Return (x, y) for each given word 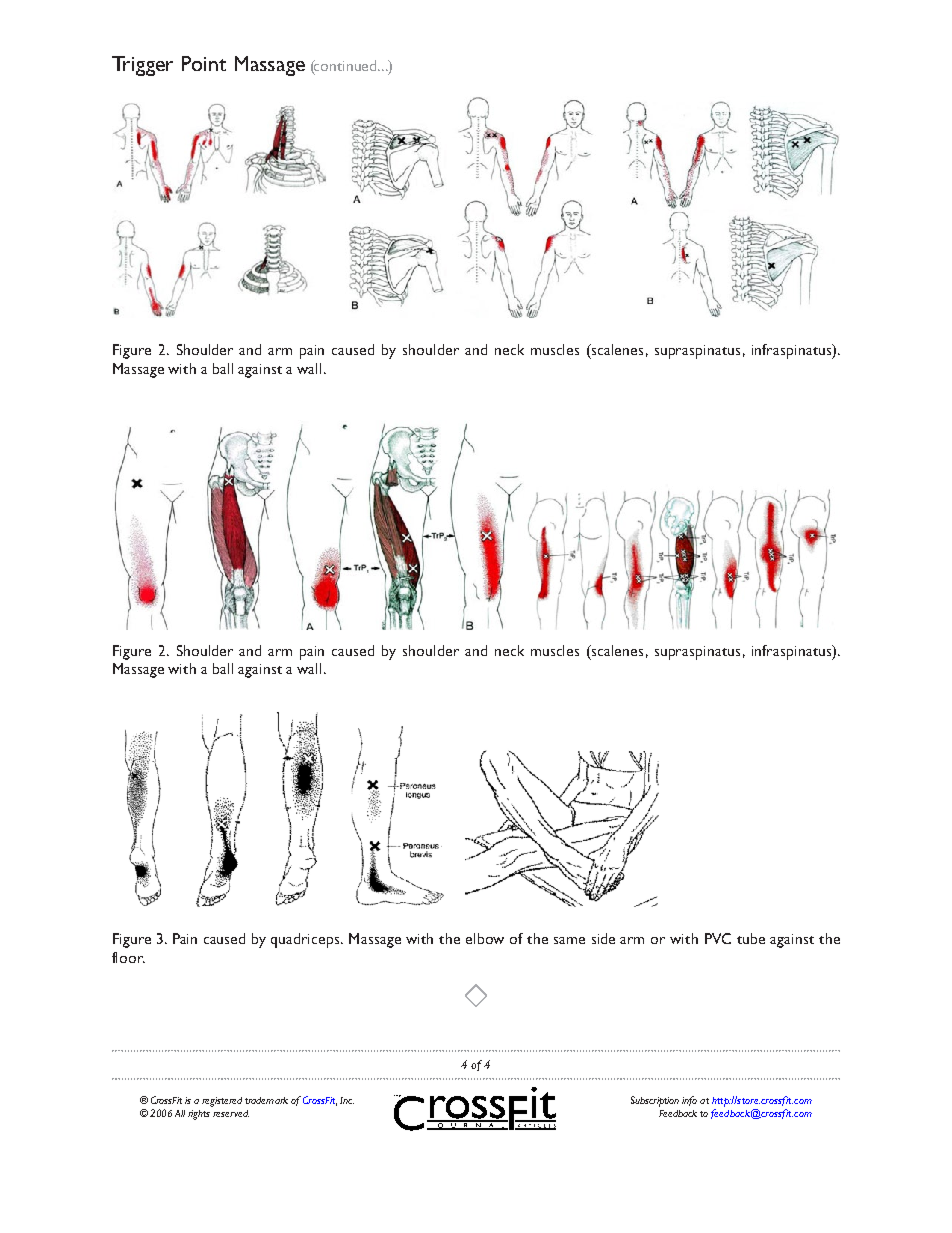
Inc (347, 1100)
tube (751, 938)
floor (128, 957)
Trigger (142, 66)
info (689, 1101)
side (603, 938)
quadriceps (306, 940)
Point (204, 63)
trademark (266, 1100)
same (569, 940)
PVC (718, 938)
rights (199, 1115)
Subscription (655, 1101)
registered (222, 1102)
